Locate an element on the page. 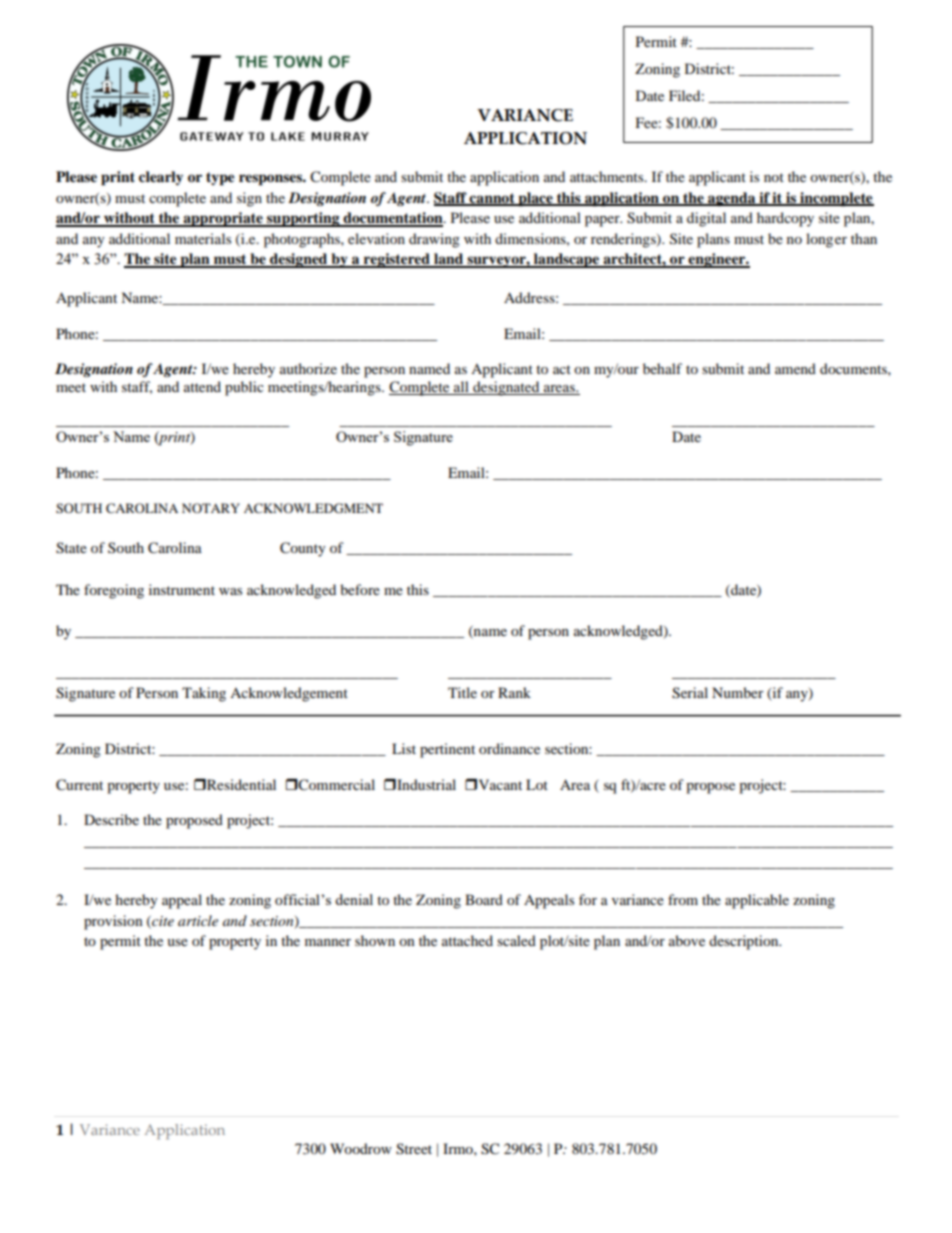 This image has height=1233, width=952. cannot is located at coordinates (492, 199).
